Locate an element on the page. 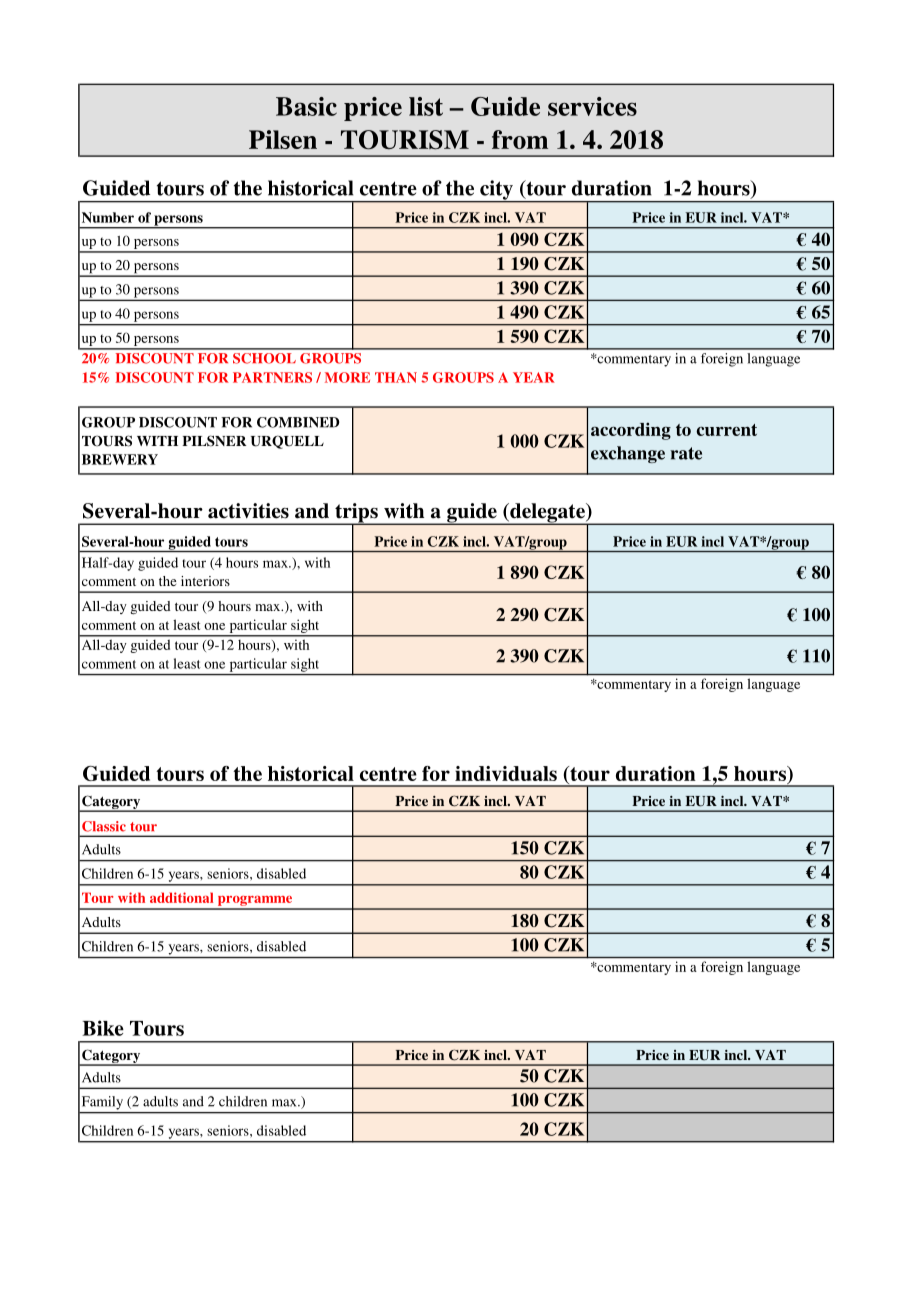  services is located at coordinates (592, 106).
